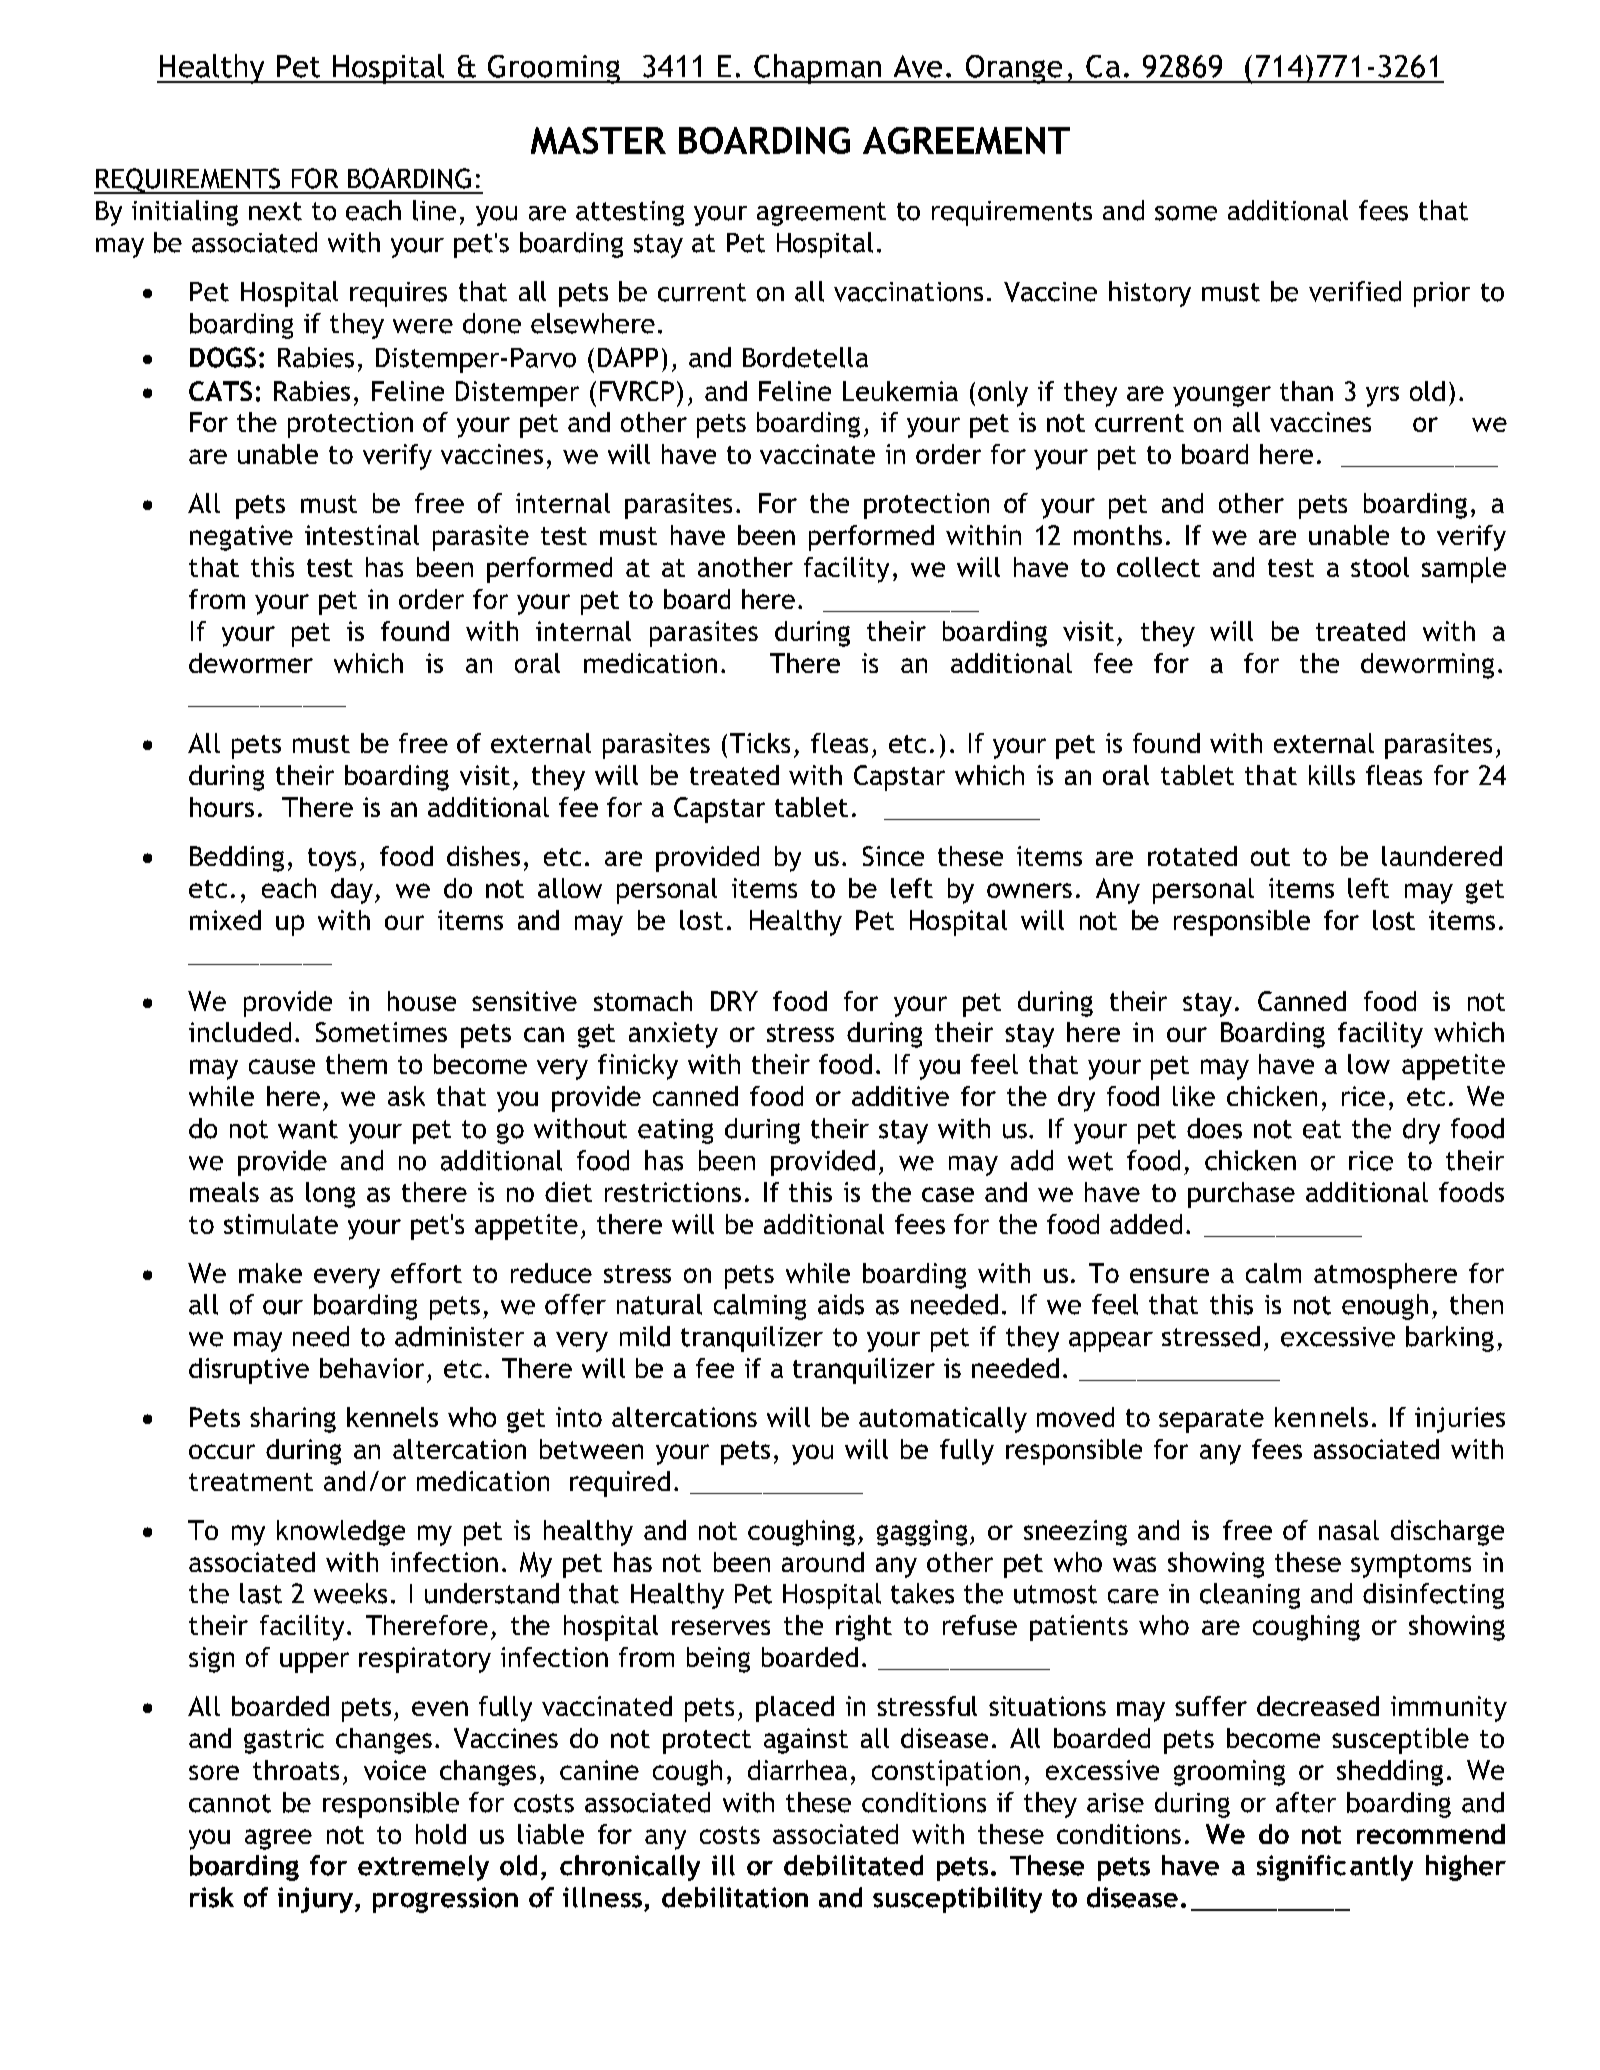  Describe the element at coordinates (423, 1868) in the document. I see `extremely` at that location.
